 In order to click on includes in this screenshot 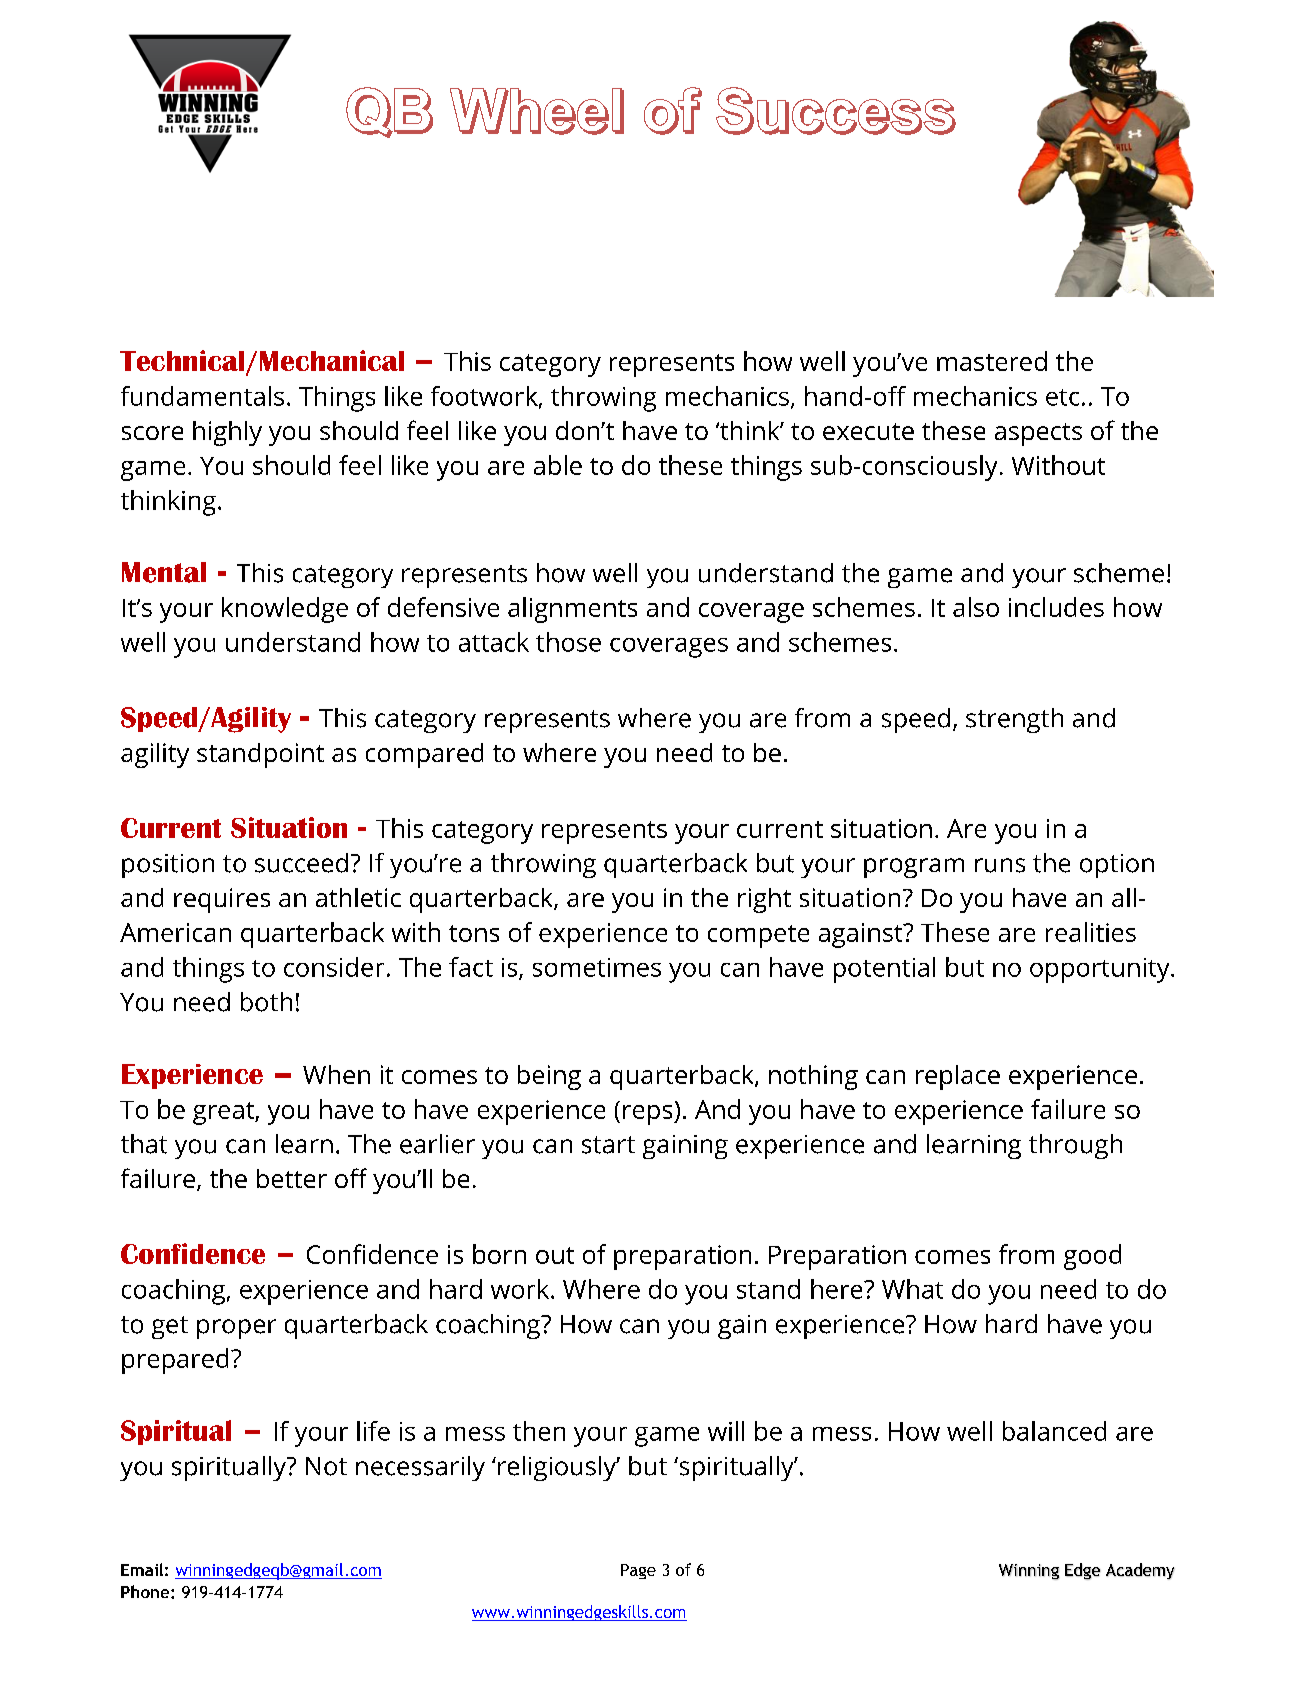, I will do `click(1056, 607)`.
